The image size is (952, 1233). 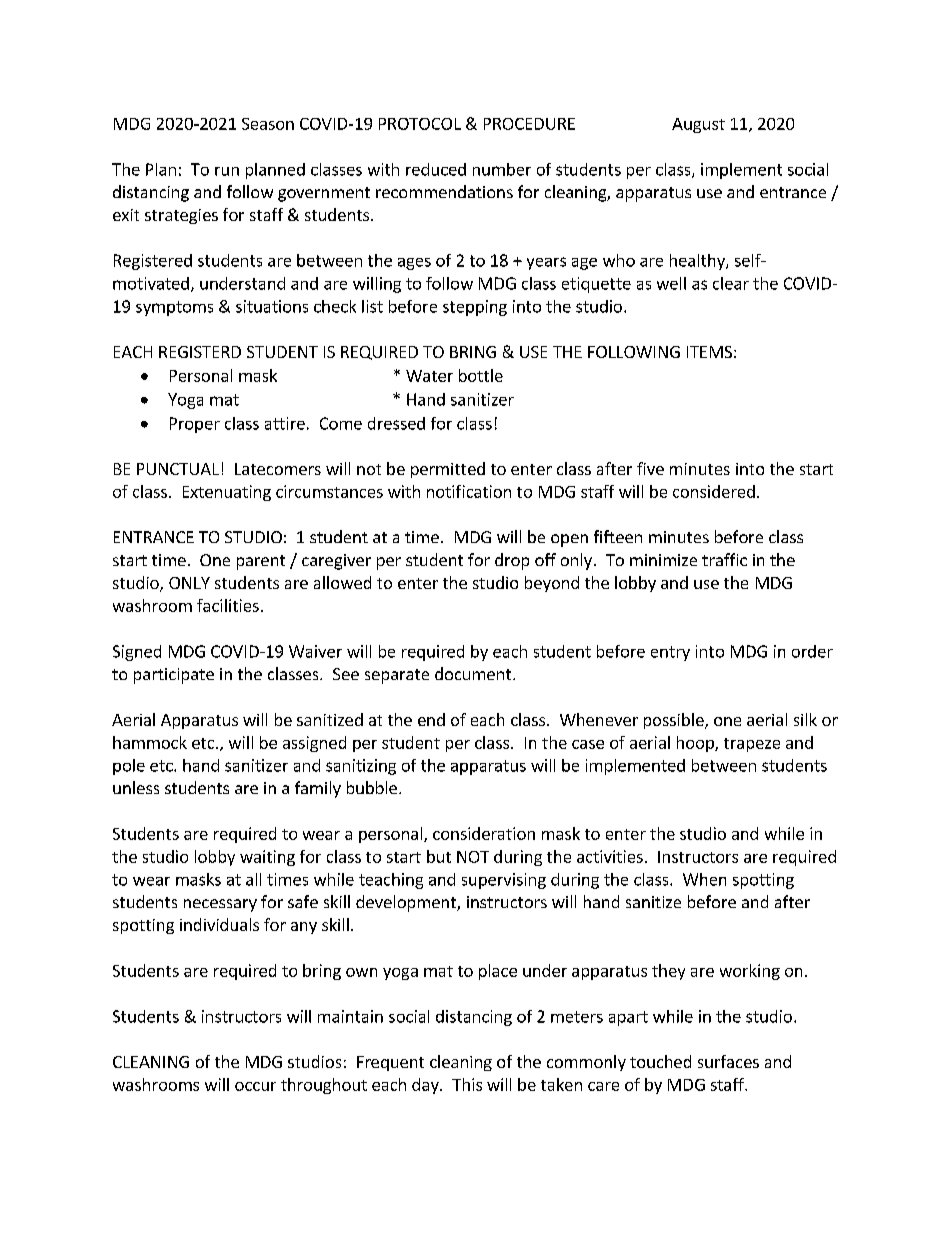 I want to click on permitted, so click(x=448, y=470).
